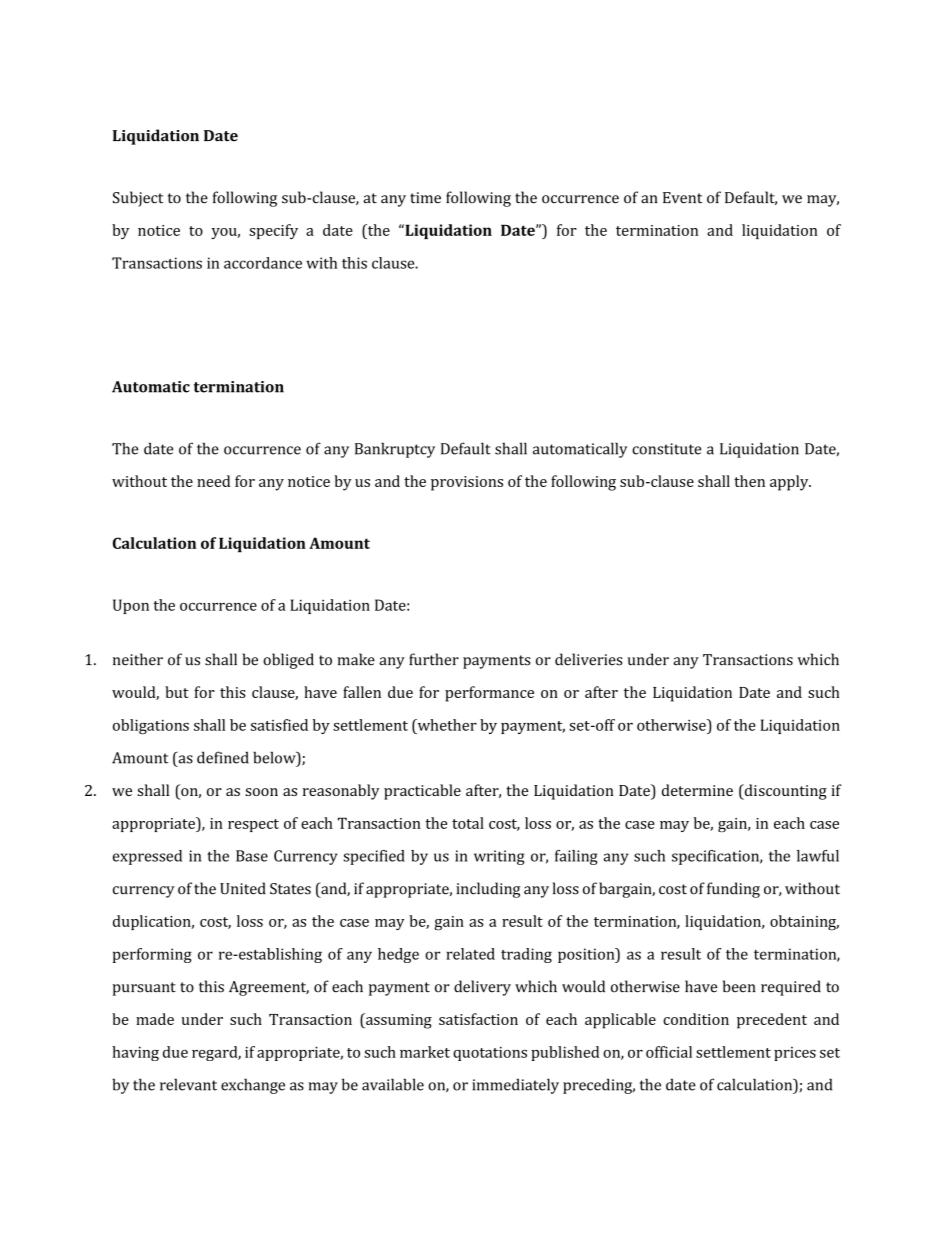 Image resolution: width=952 pixels, height=1233 pixels. Describe the element at coordinates (425, 198) in the page. I see `time` at that location.
